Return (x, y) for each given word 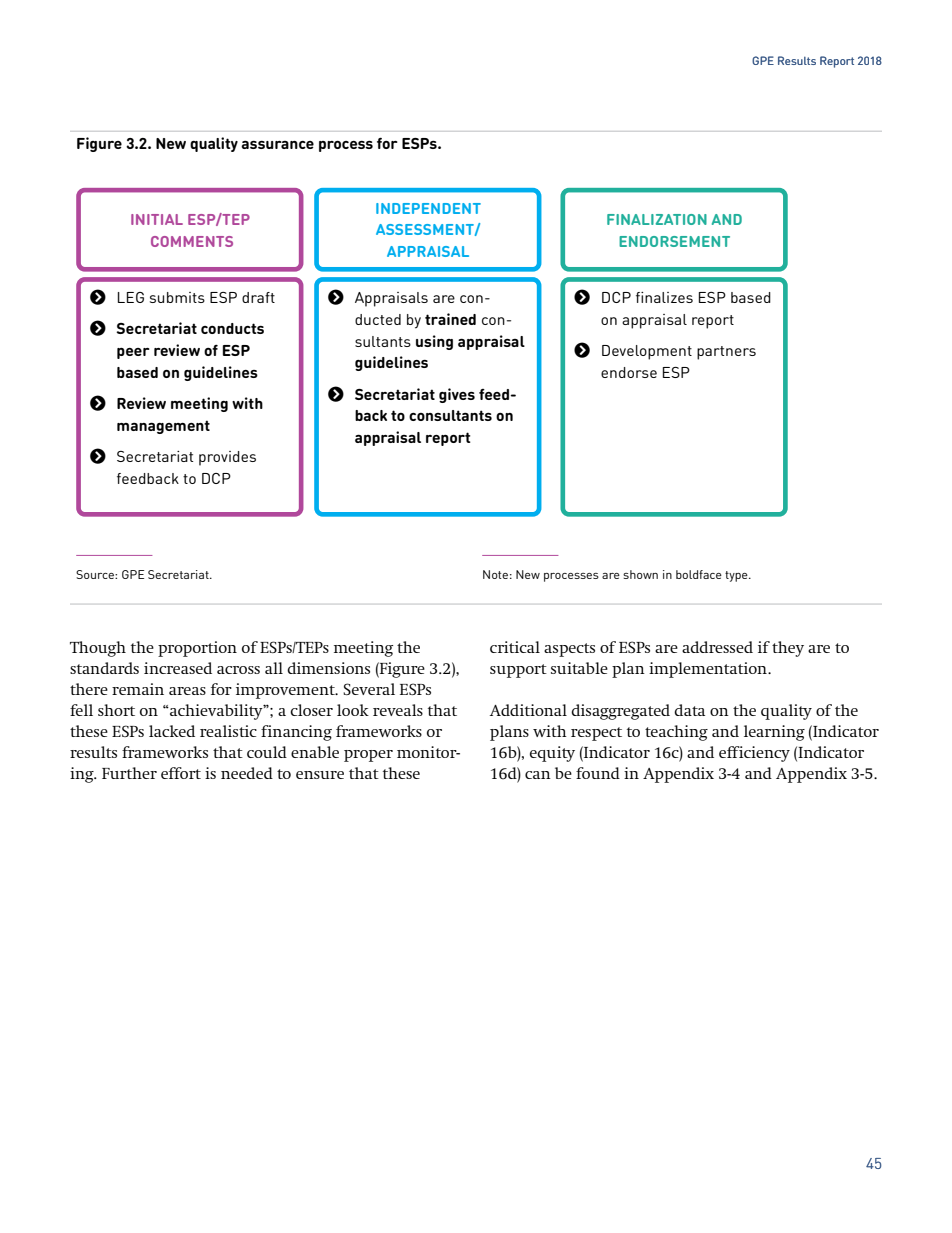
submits (177, 297)
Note (495, 574)
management (163, 427)
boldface (699, 574)
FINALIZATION (657, 219)
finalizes (664, 297)
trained (450, 319)
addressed (717, 647)
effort (181, 773)
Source (96, 574)
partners (726, 353)
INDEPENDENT (428, 208)
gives (457, 395)
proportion (197, 649)
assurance (277, 144)
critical (515, 647)
